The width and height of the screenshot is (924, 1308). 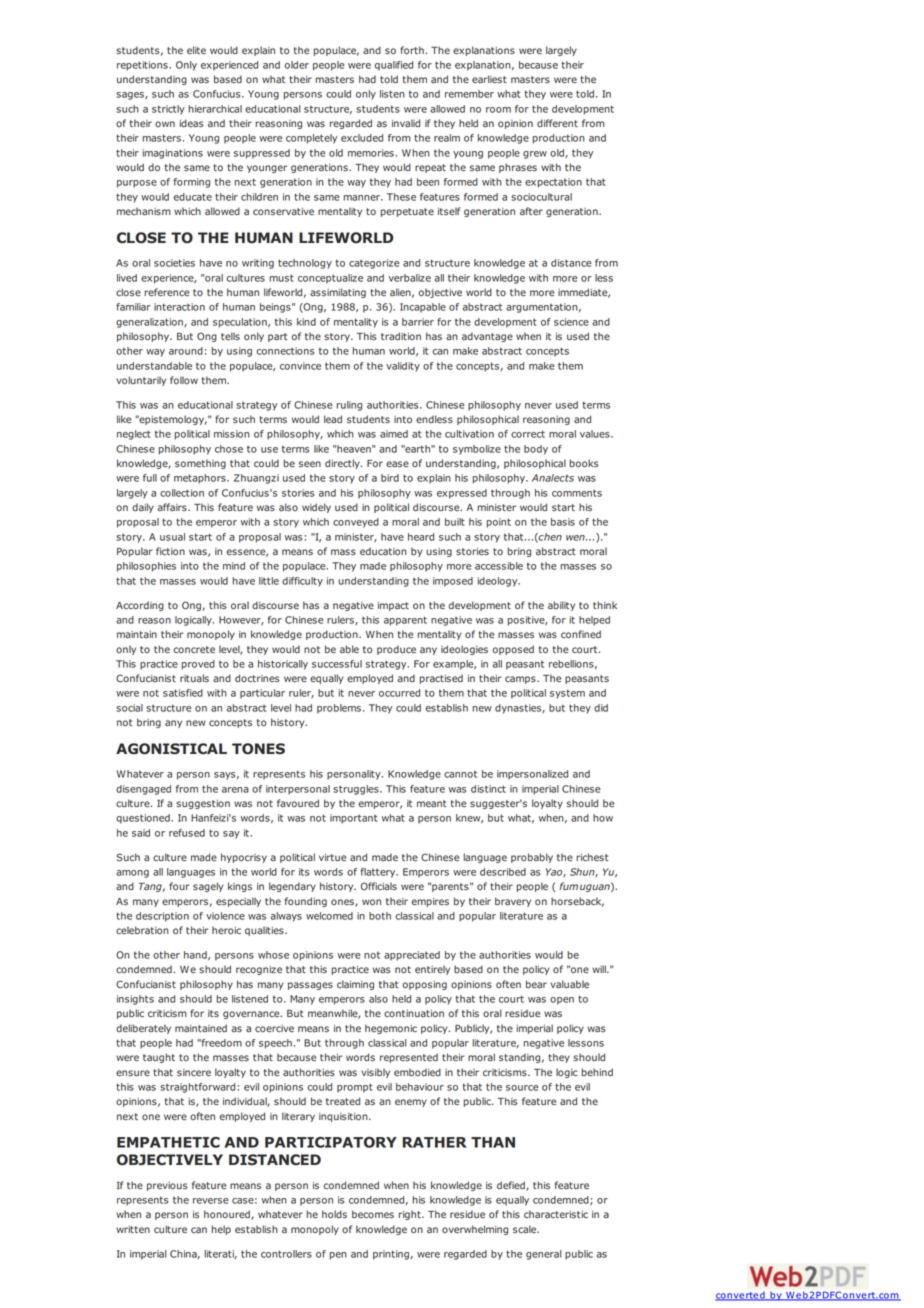 What do you see at coordinates (194, 649) in the screenshot?
I see `concrete` at bounding box center [194, 649].
